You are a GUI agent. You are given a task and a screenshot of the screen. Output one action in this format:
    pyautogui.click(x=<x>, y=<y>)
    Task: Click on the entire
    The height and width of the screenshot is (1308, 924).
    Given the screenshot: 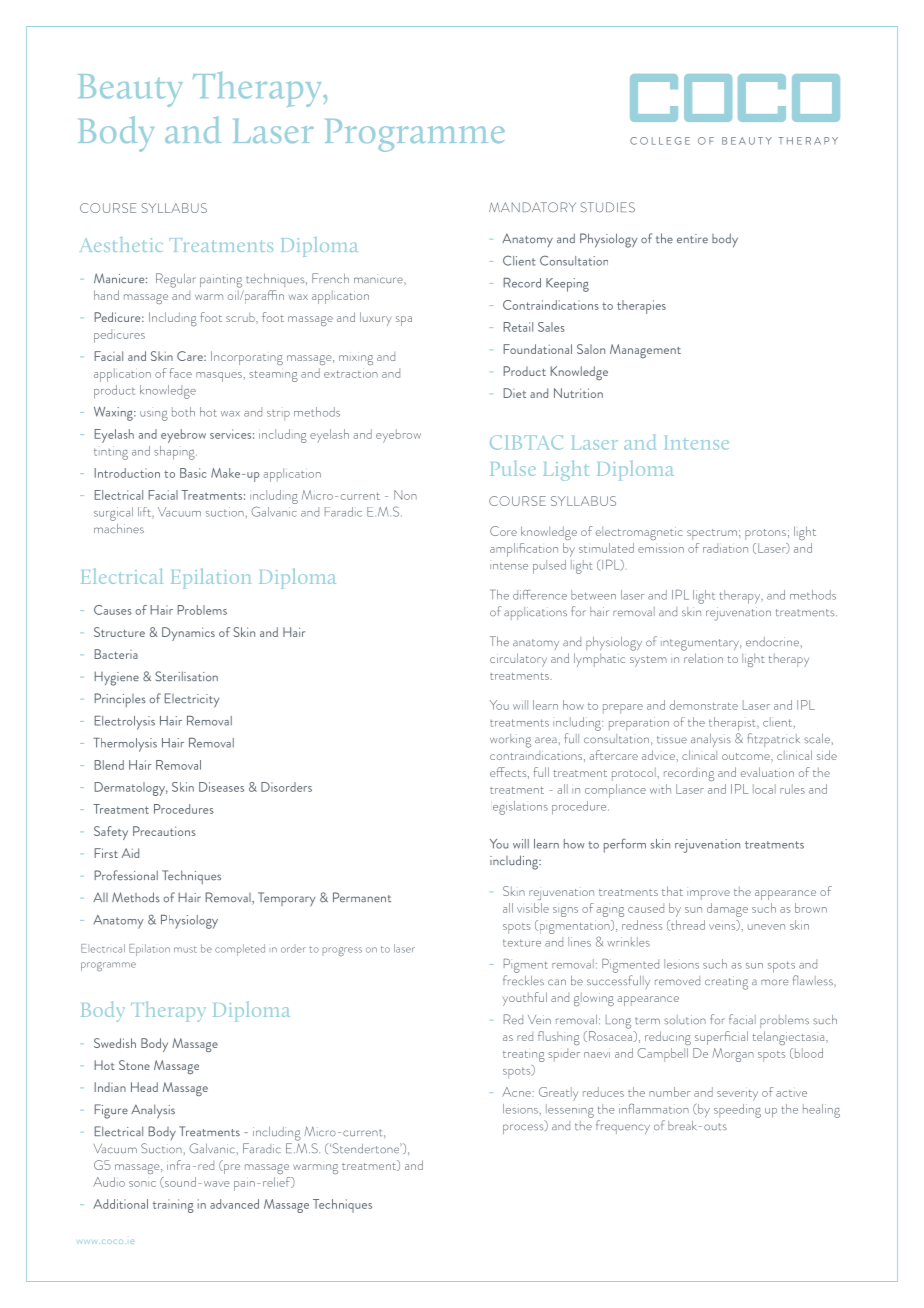 What is the action you would take?
    pyautogui.click(x=692, y=239)
